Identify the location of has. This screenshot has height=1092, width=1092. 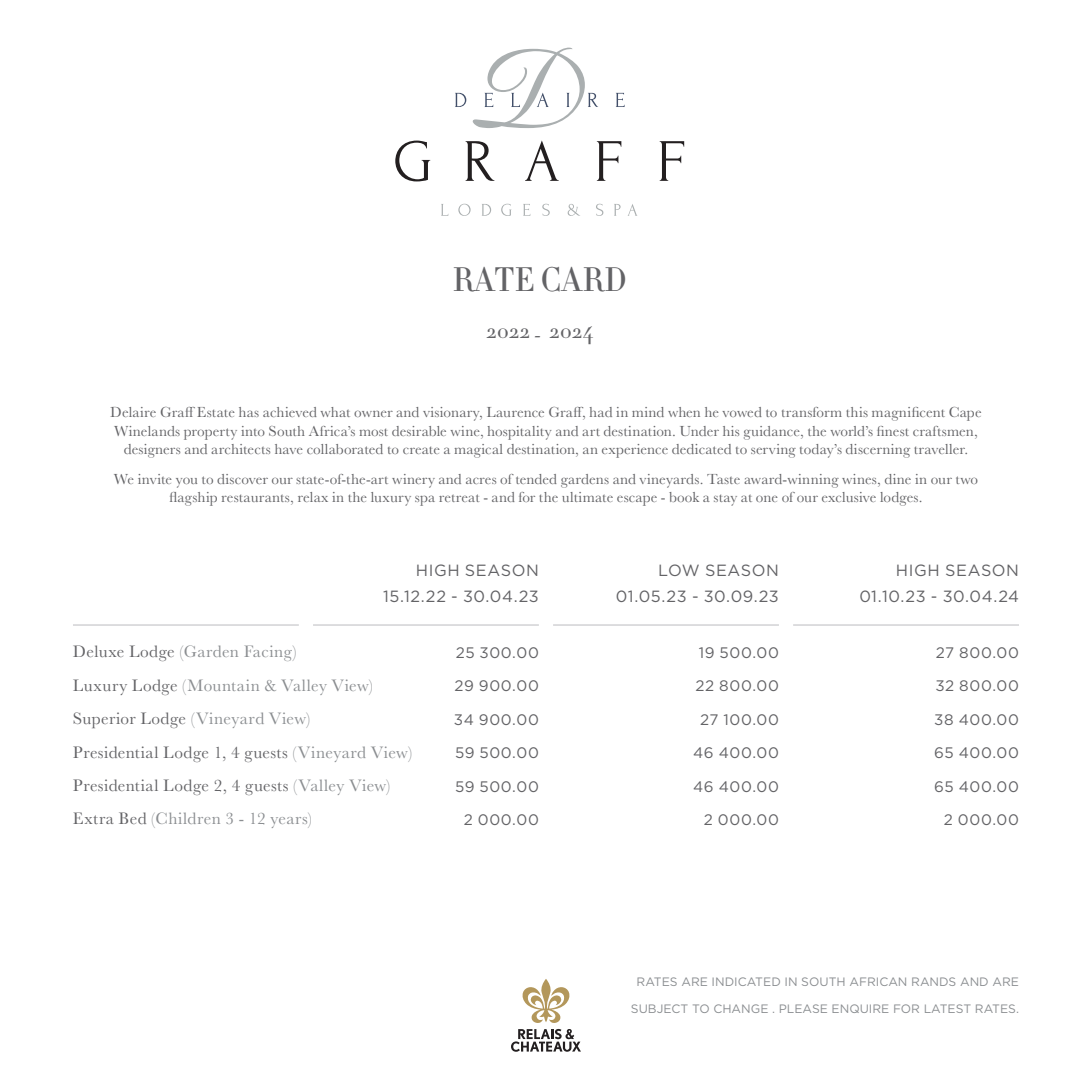
(249, 412).
